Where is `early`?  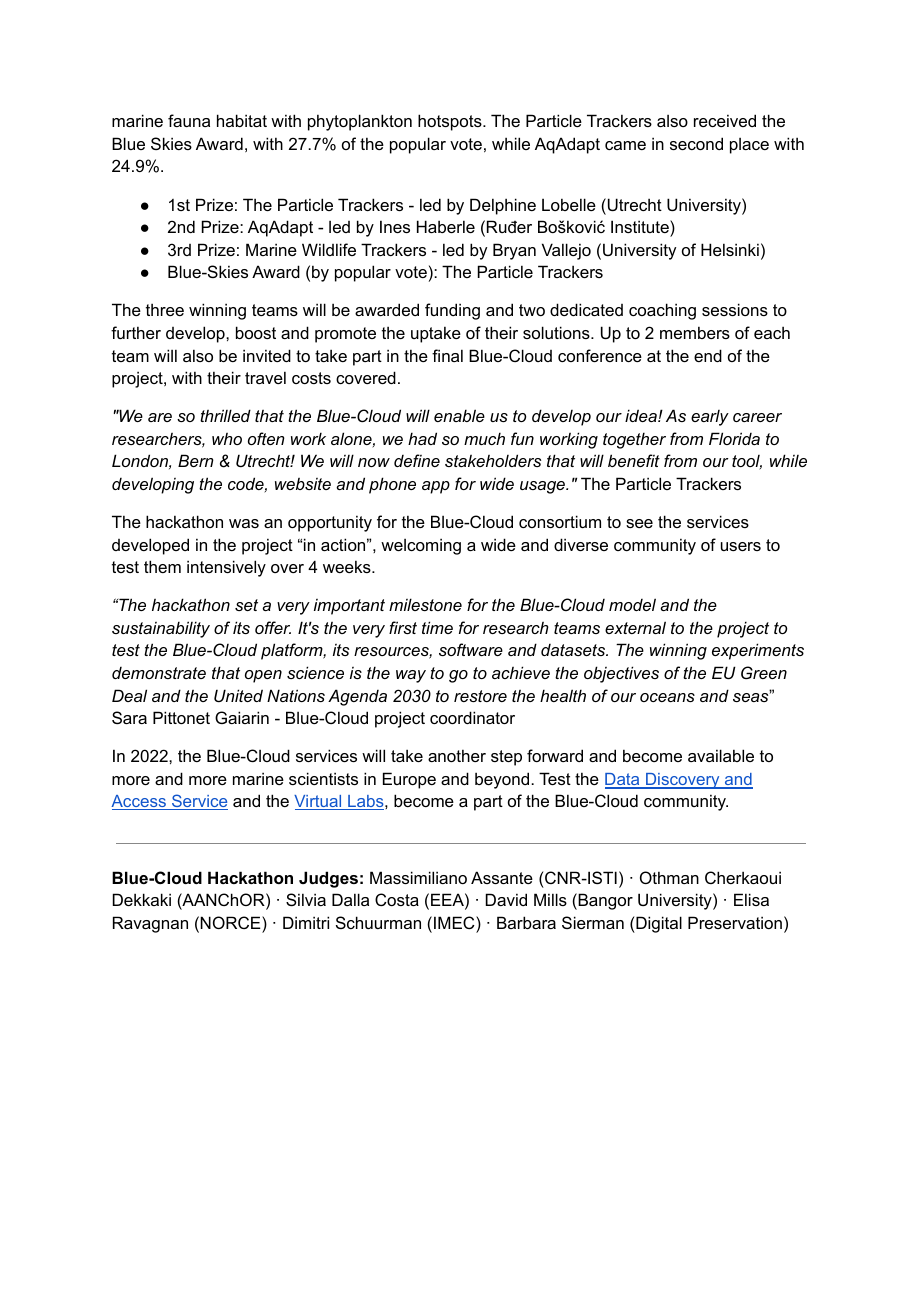
early is located at coordinates (710, 418).
